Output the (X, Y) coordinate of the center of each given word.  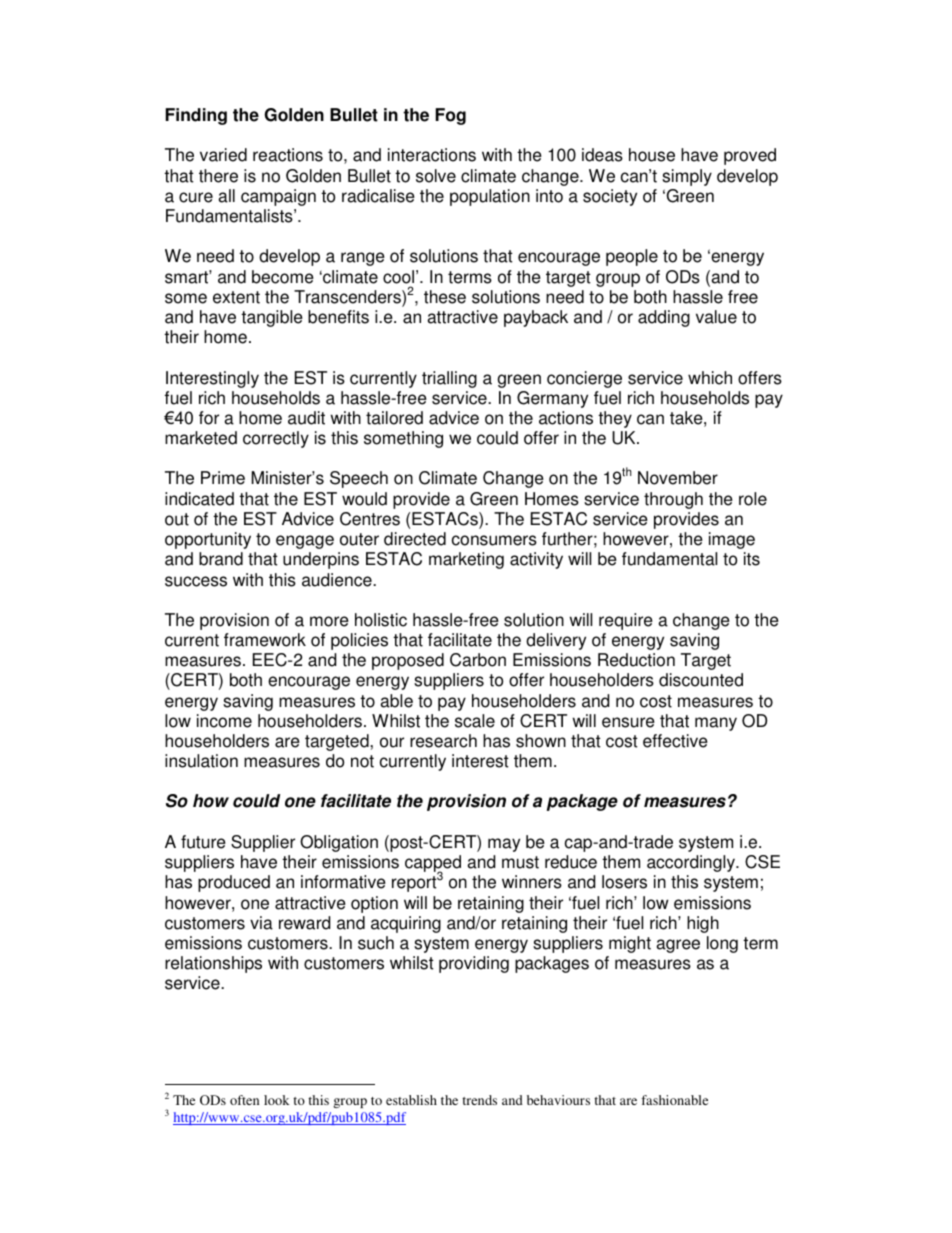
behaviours (558, 1100)
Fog (450, 116)
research (443, 741)
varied (223, 155)
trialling (449, 379)
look (277, 1100)
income (224, 721)
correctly (276, 439)
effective (675, 741)
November (678, 478)
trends (479, 1100)
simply (687, 177)
